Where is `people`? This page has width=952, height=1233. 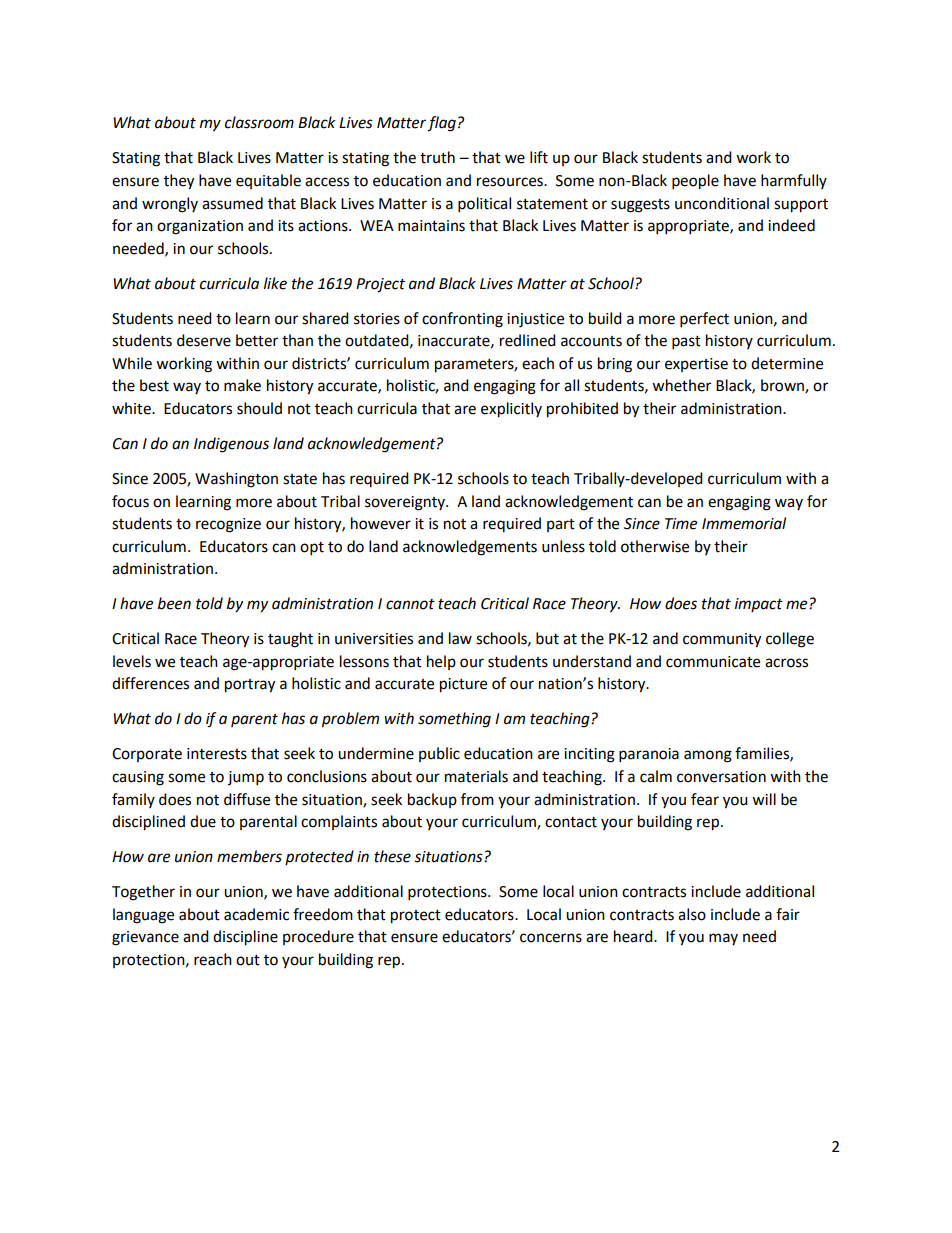
people is located at coordinates (695, 182).
